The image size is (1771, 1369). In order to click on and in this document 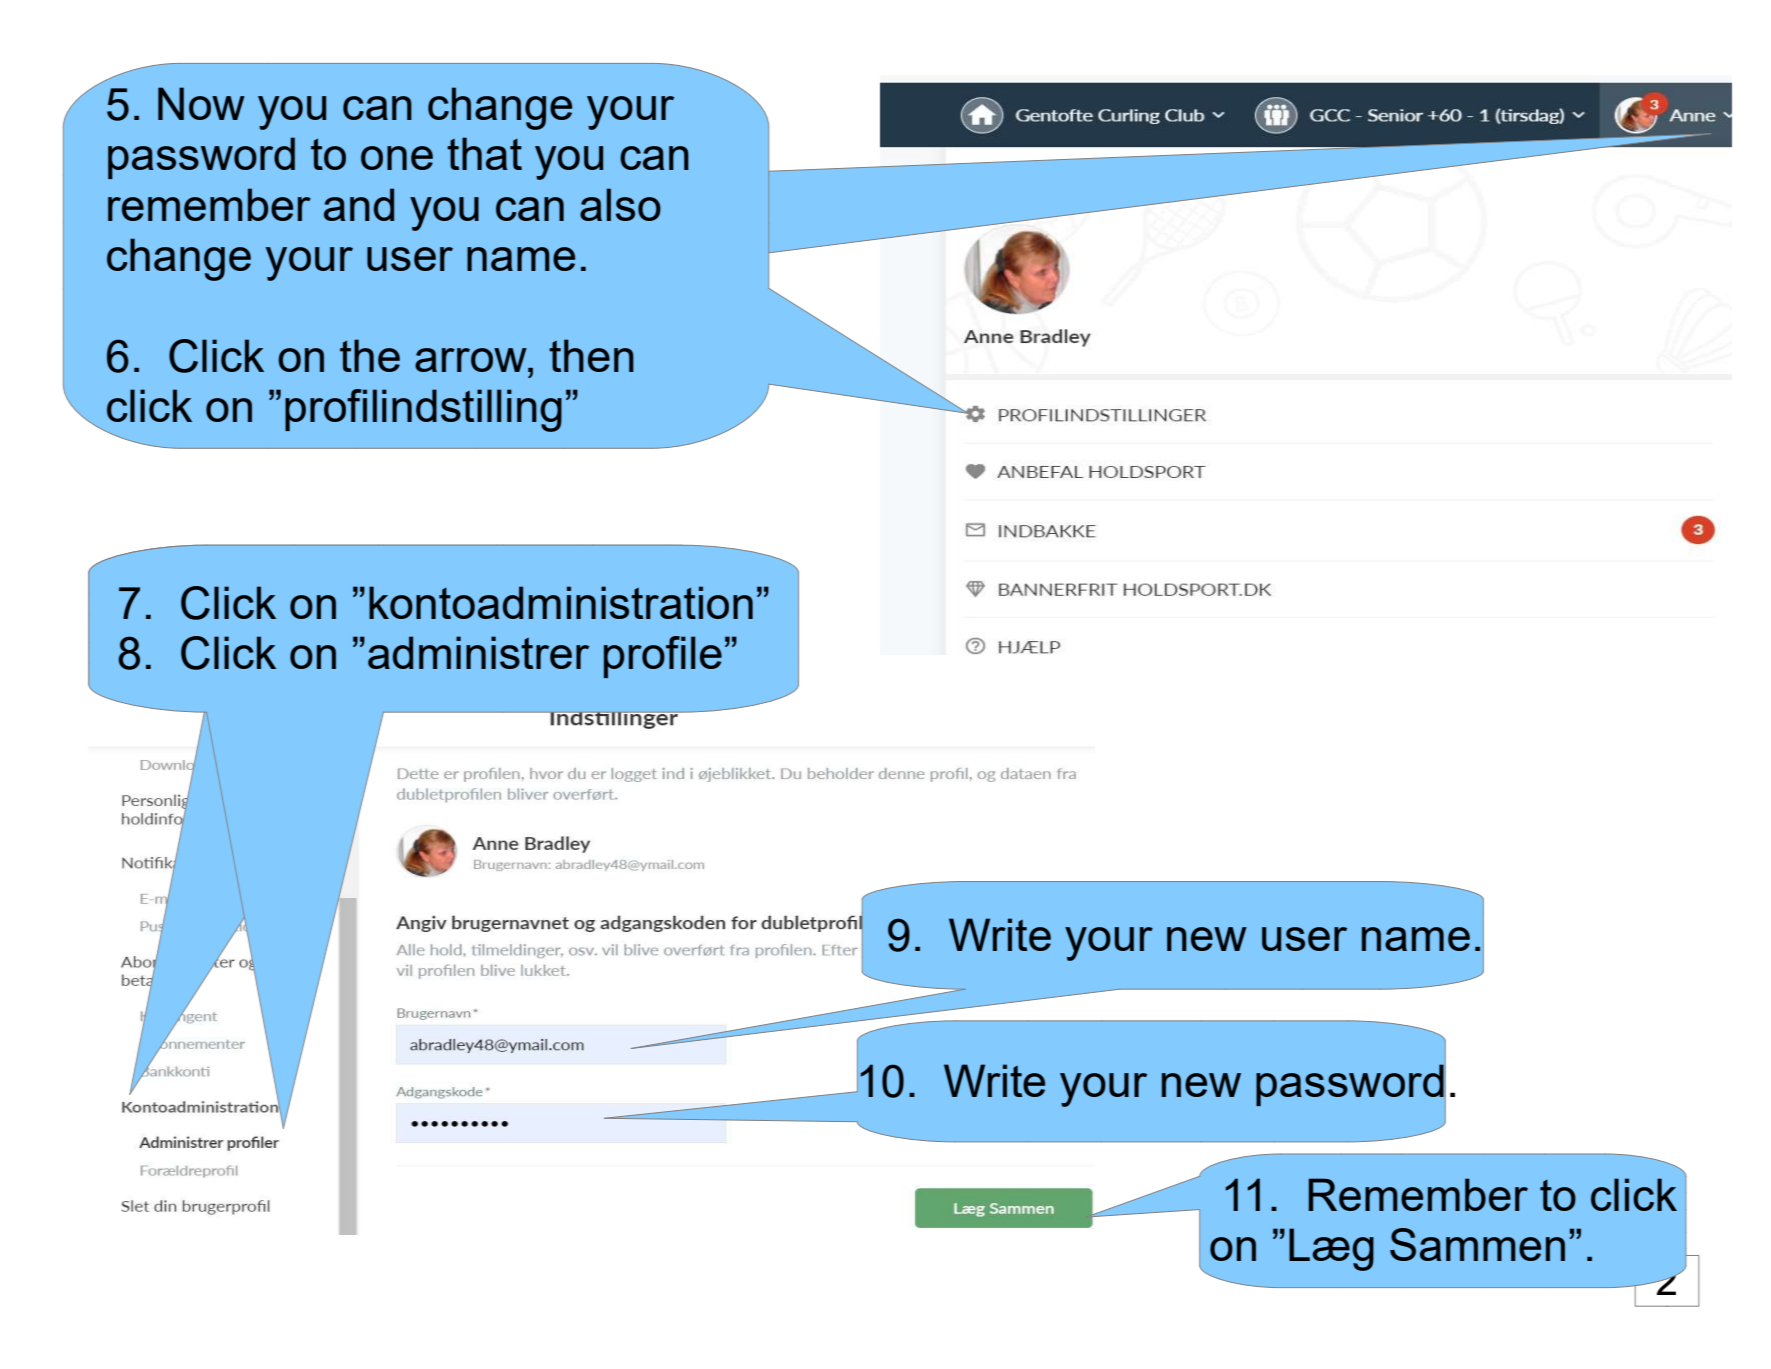, I will do `click(359, 204)`.
